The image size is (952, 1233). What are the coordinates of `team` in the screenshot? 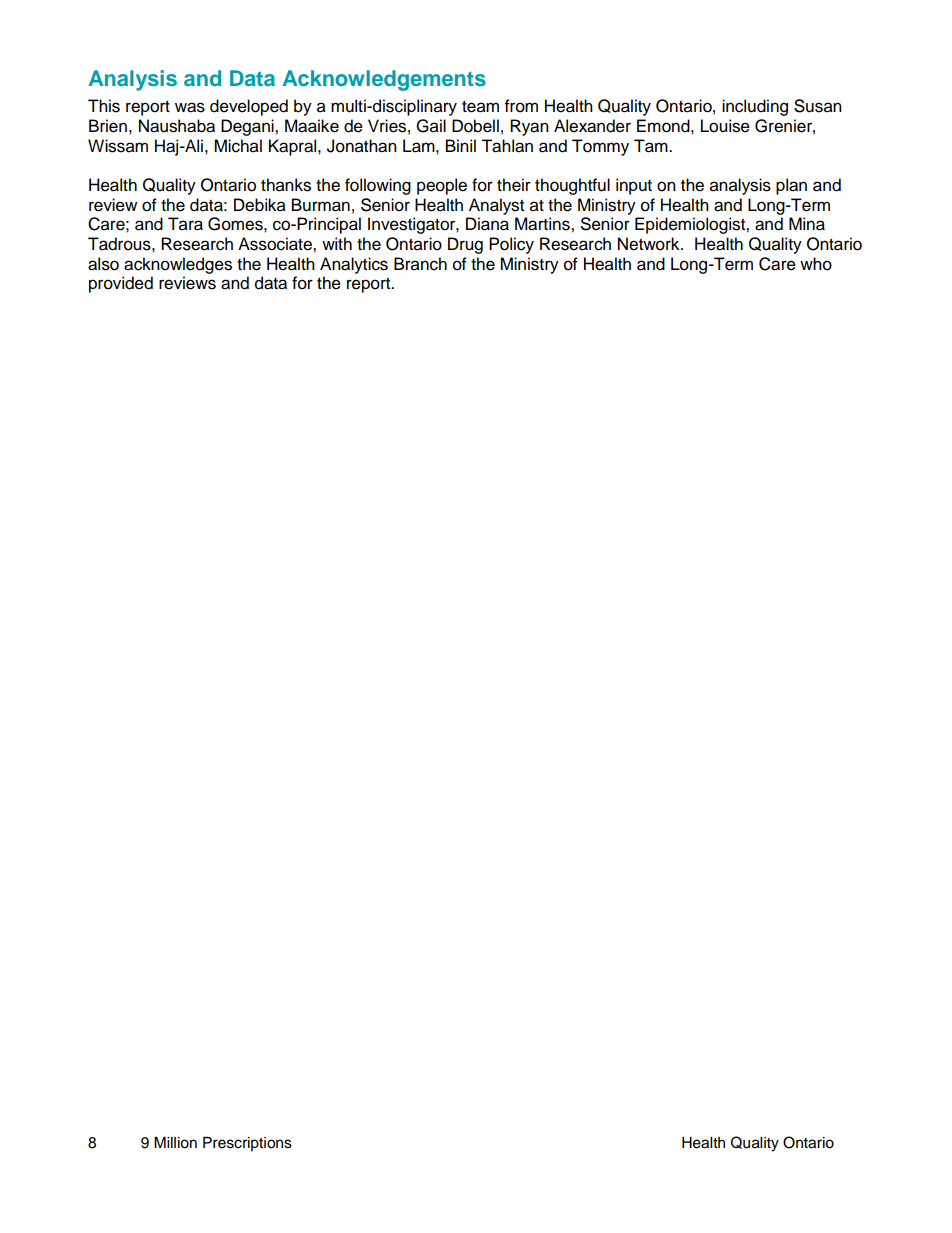 It's located at (480, 107).
